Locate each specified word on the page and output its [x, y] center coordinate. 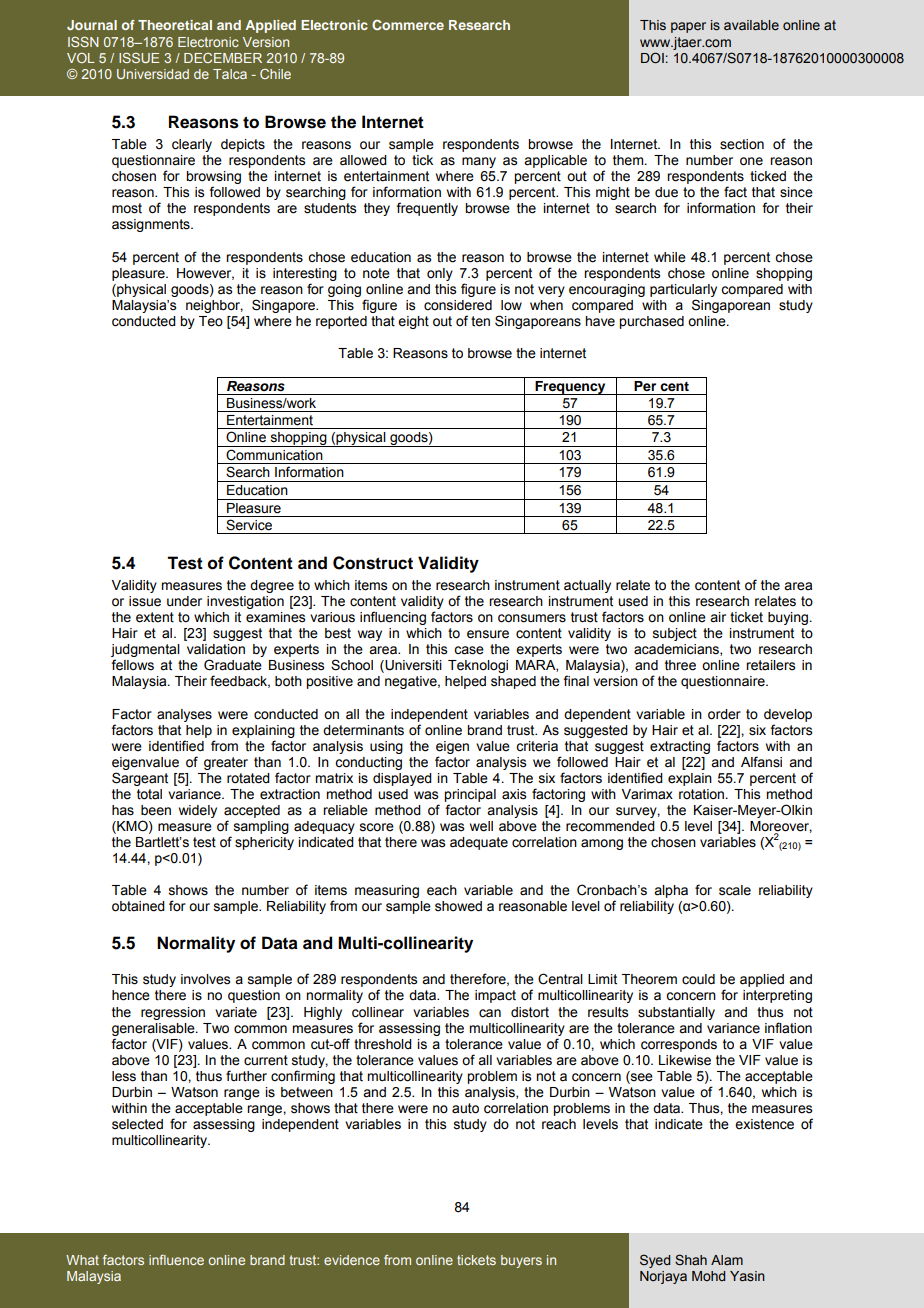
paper [688, 27]
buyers [521, 1261]
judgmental [145, 652]
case [469, 650]
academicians [677, 650]
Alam [727, 1260]
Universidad [153, 74]
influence [176, 1260]
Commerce [408, 25]
